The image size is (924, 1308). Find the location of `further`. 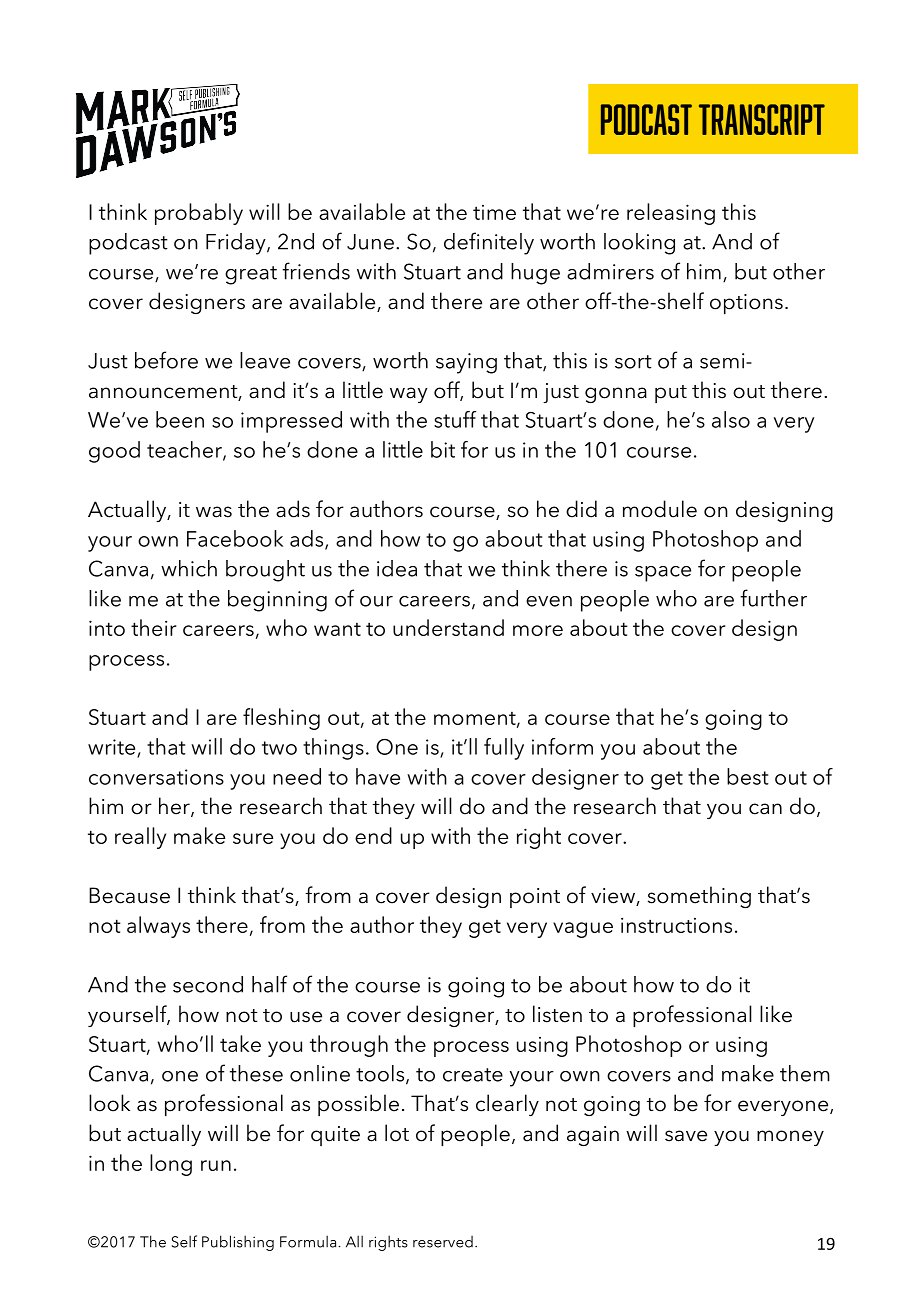

further is located at coordinates (773, 598).
